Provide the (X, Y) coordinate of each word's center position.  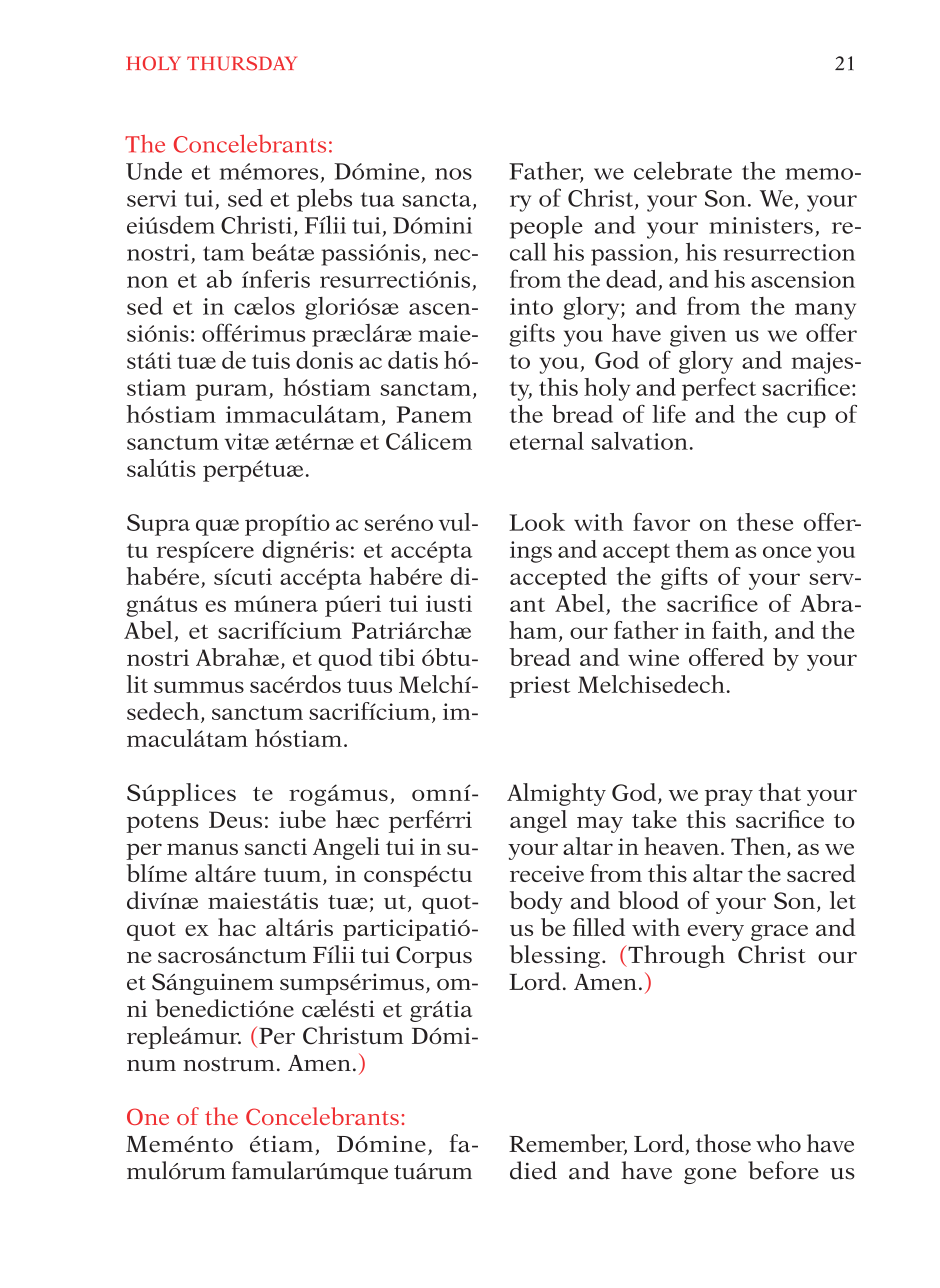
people (546, 227)
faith (737, 630)
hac (237, 927)
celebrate (683, 170)
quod (345, 659)
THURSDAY (242, 63)
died (533, 1170)
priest (539, 687)
